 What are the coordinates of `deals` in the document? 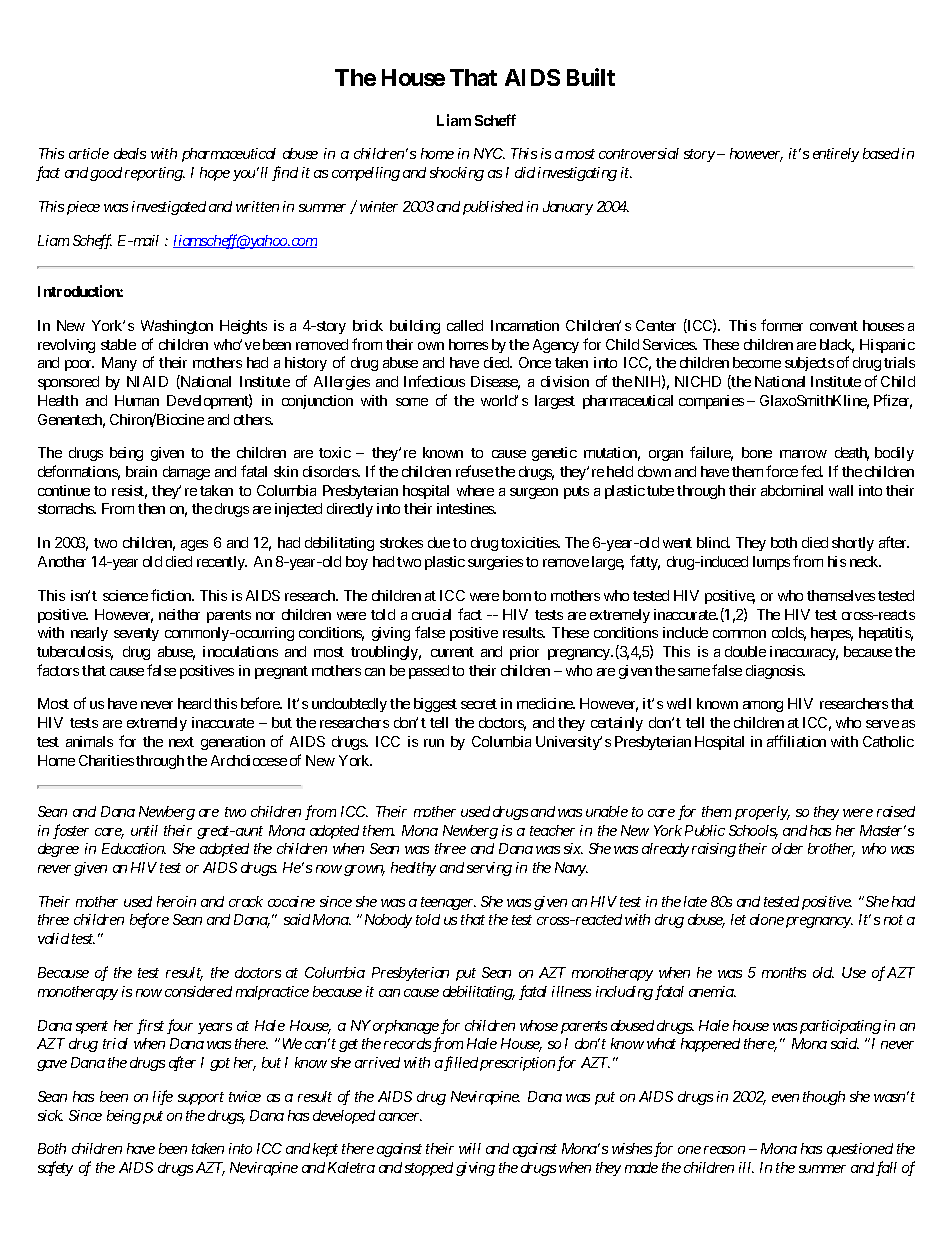 It's located at (130, 153).
